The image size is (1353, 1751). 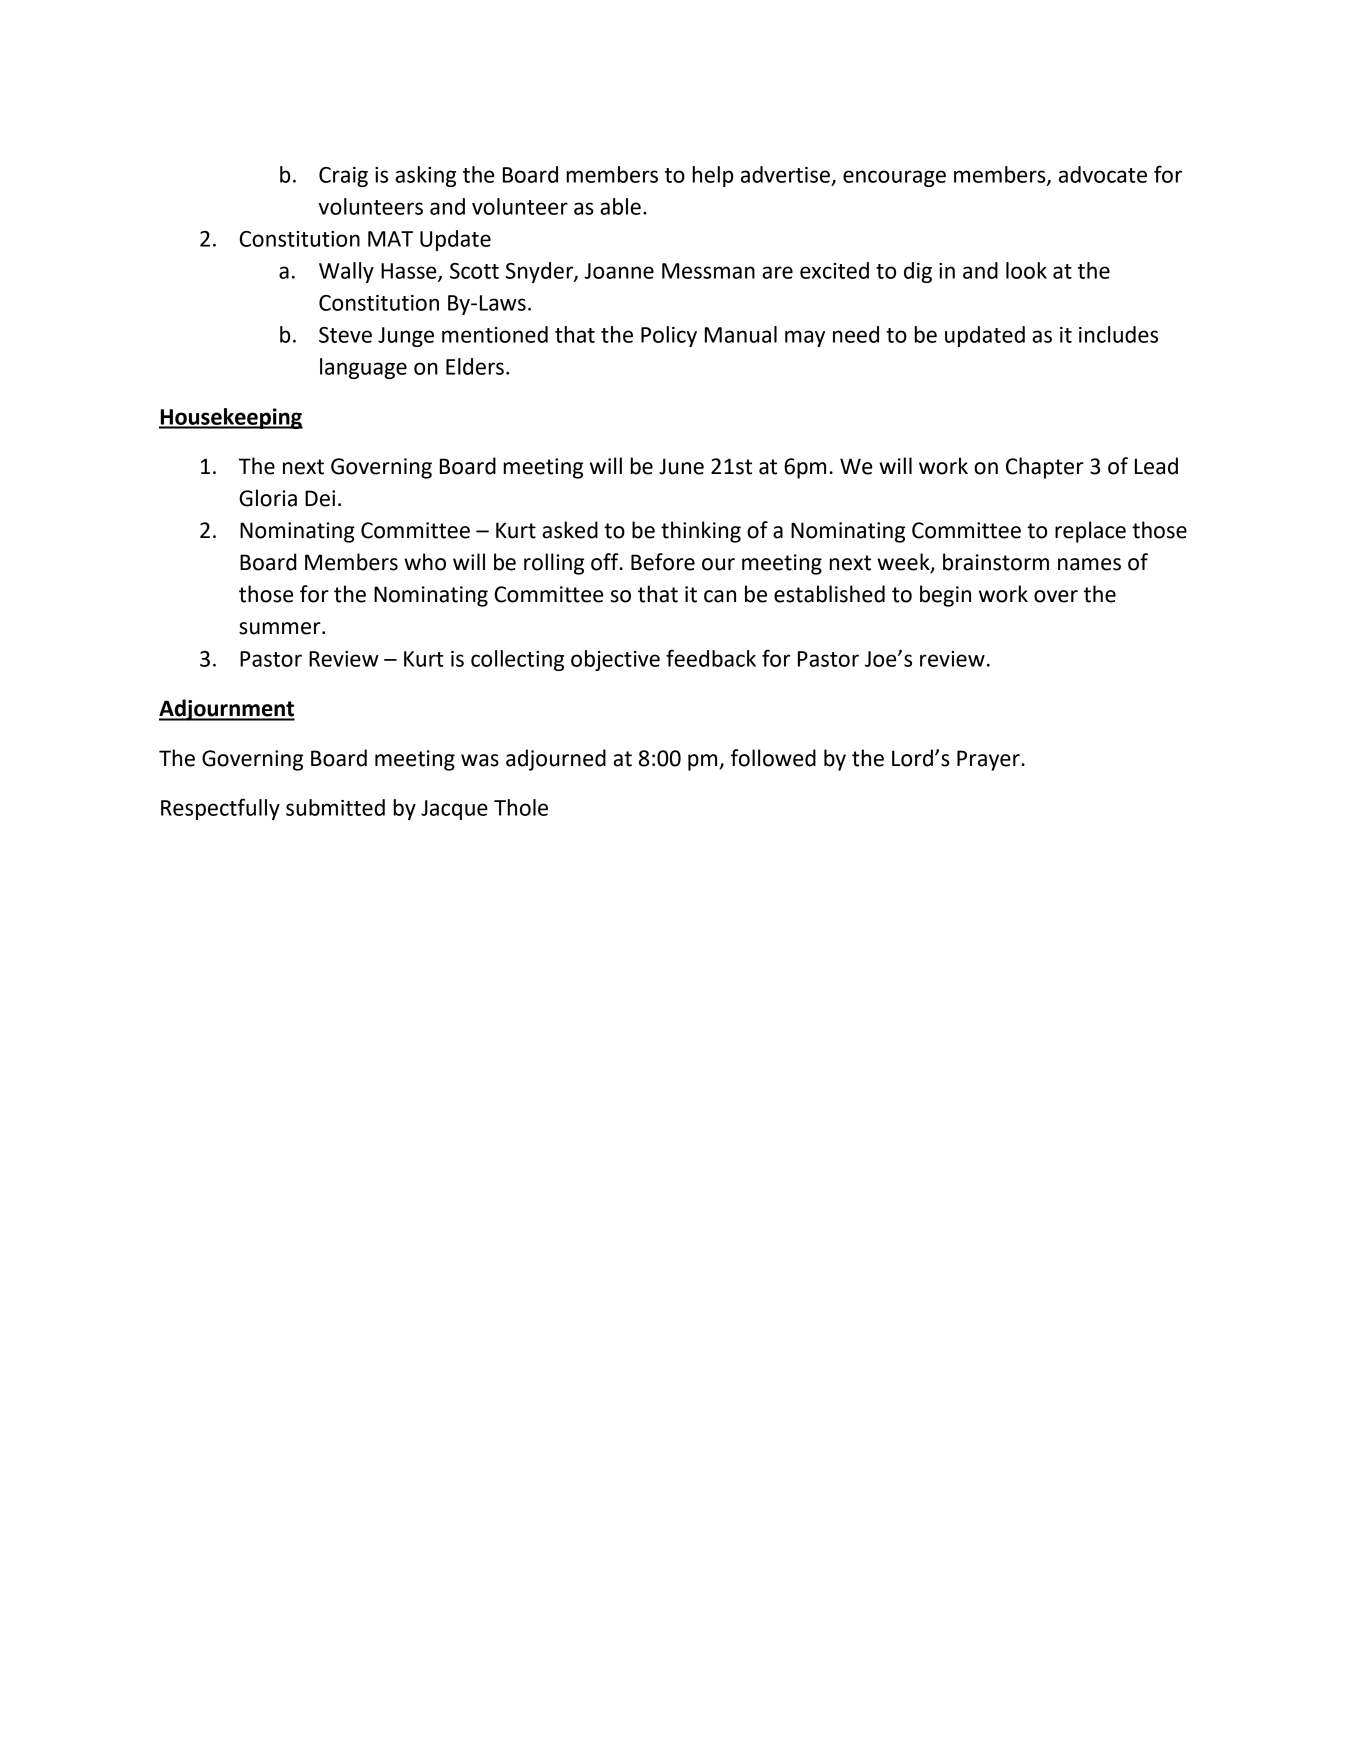 I want to click on June, so click(x=681, y=466).
